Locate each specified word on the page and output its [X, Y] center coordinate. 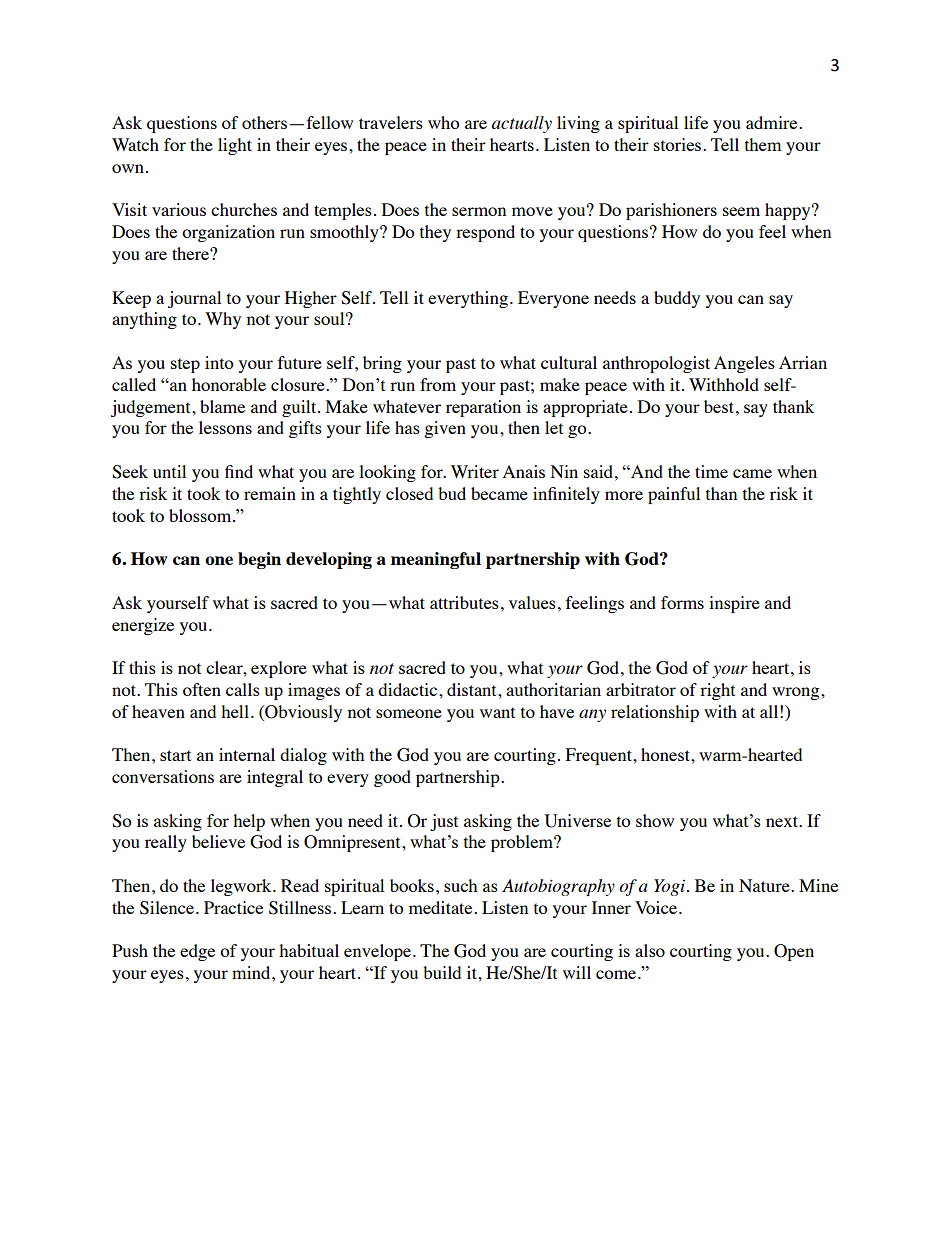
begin [259, 560]
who [444, 122]
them [763, 144]
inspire [734, 604]
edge [197, 952]
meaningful [436, 560]
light [235, 146]
